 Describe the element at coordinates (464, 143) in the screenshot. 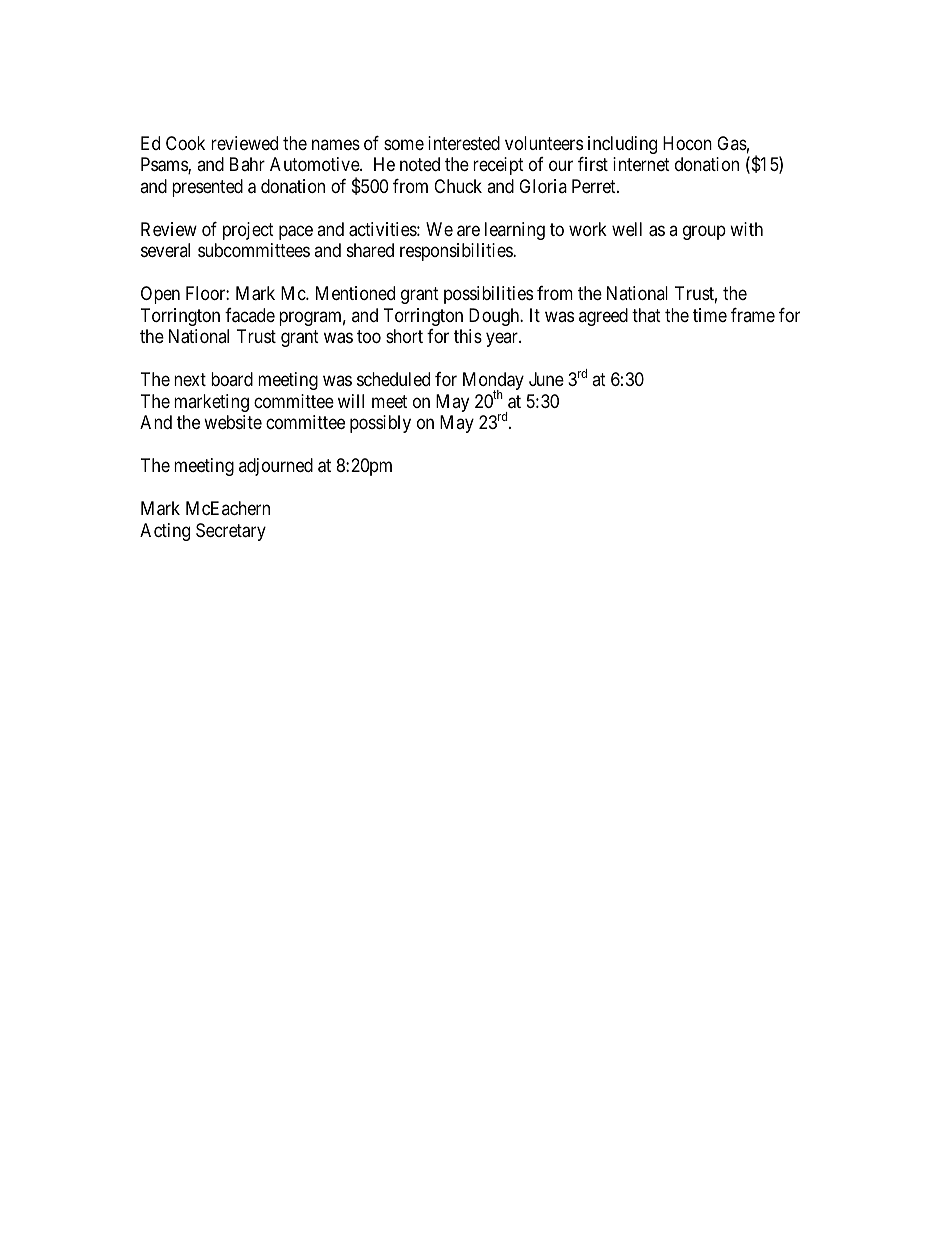

I see `interested` at that location.
